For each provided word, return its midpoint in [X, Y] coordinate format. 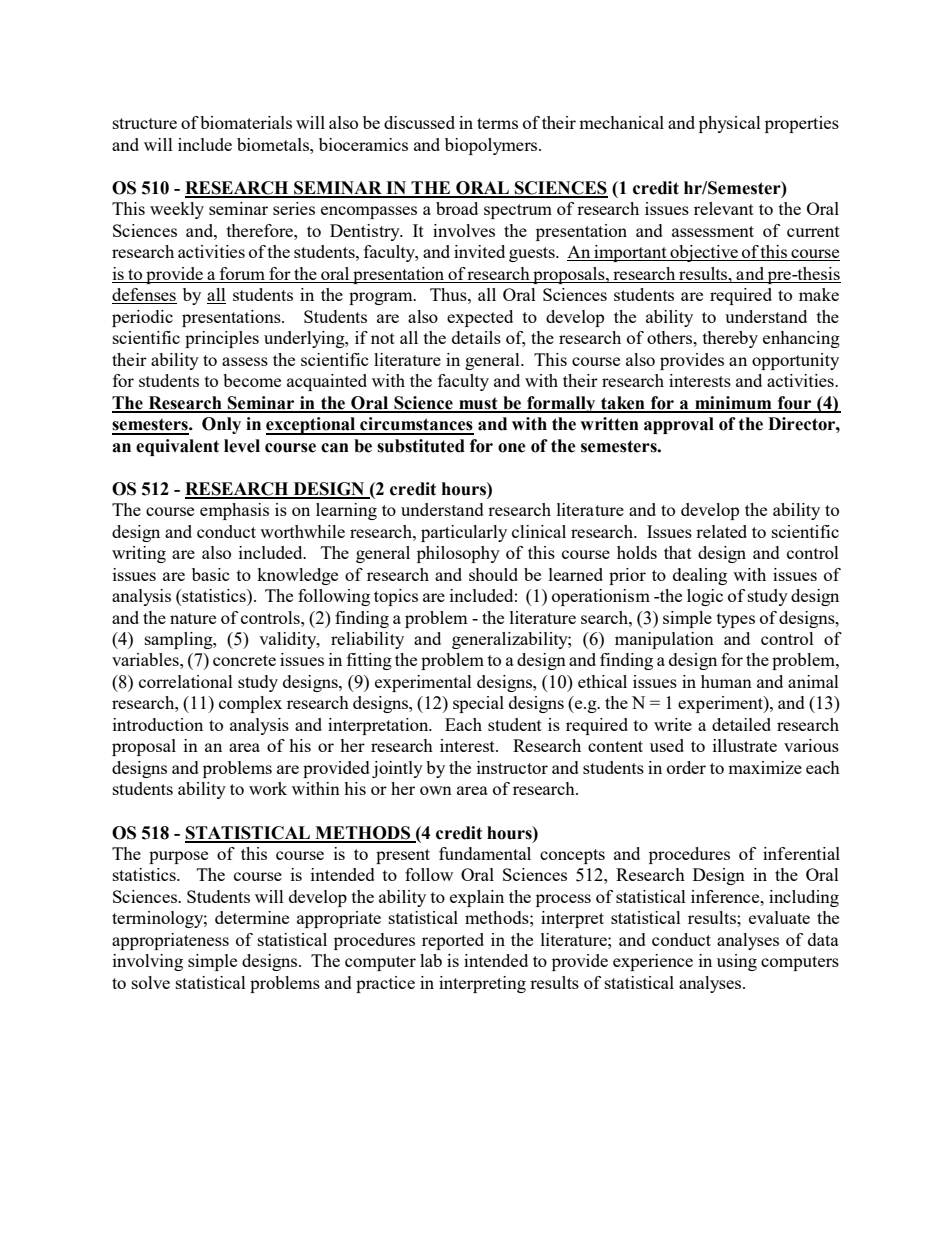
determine [252, 917]
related [721, 531]
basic [211, 574]
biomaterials [246, 122]
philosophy [458, 554]
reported [453, 941]
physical [730, 124]
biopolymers [492, 146]
